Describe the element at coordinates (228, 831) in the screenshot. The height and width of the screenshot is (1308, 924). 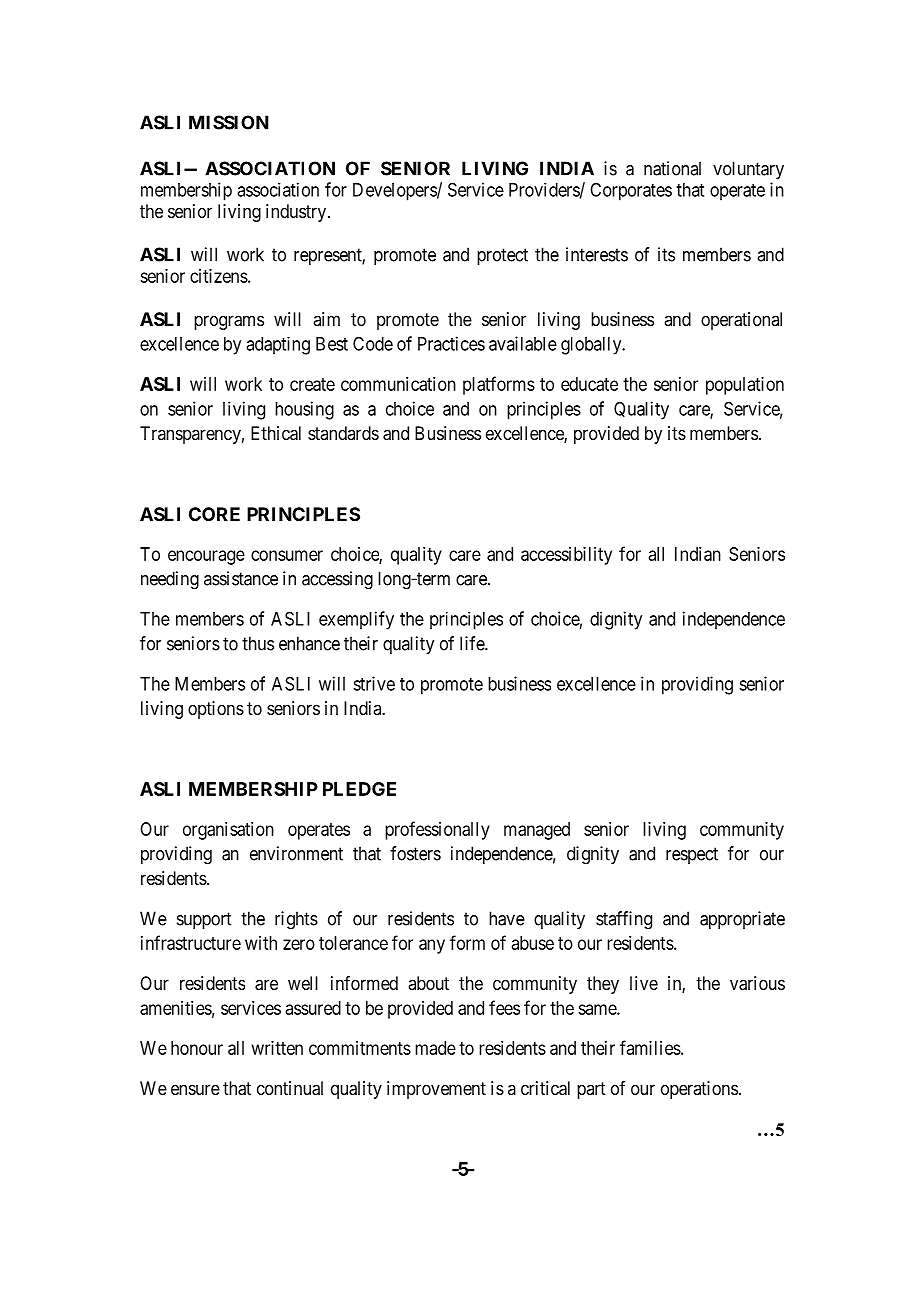
I see `organisation` at that location.
